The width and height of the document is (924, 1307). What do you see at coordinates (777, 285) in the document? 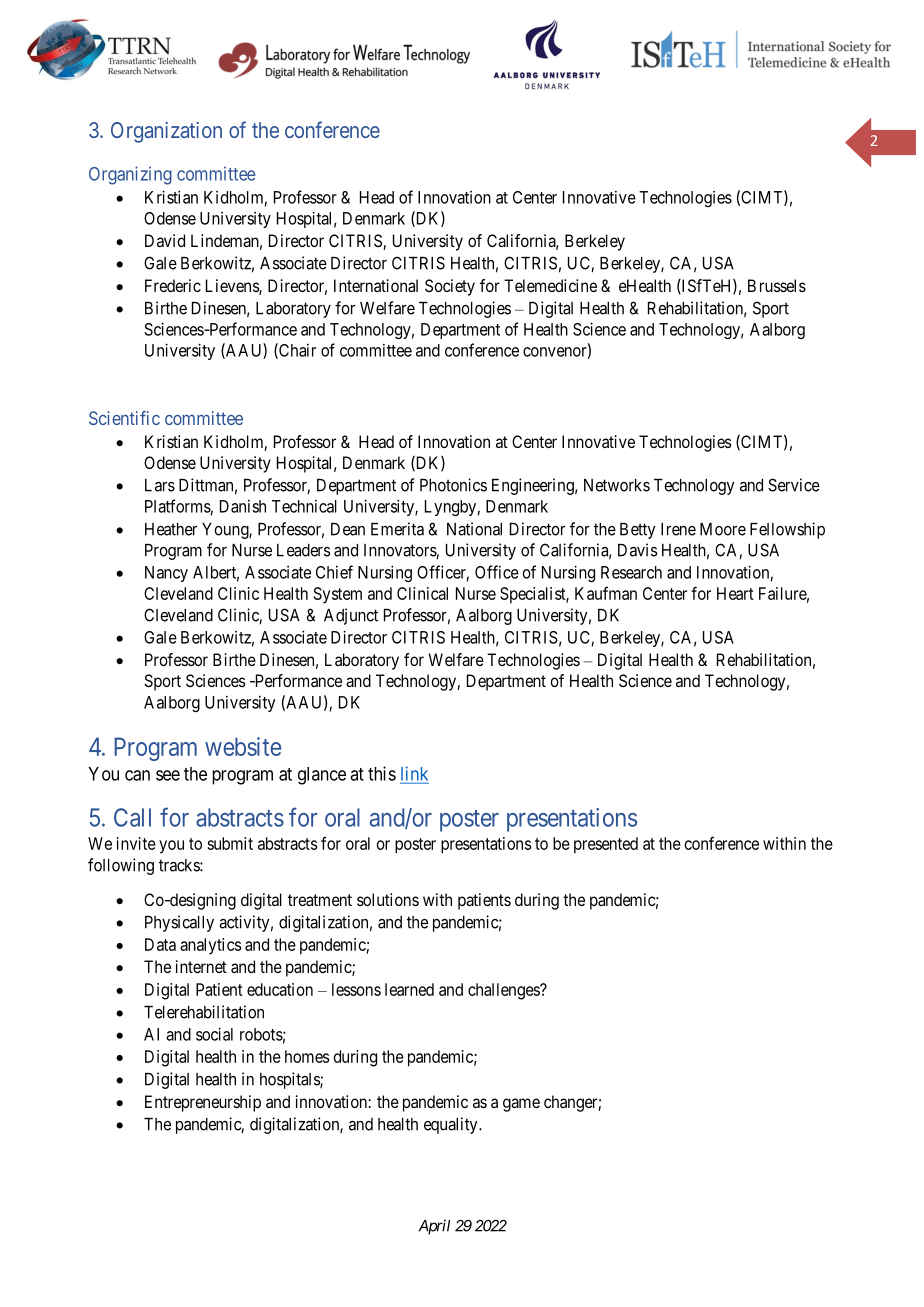
I see `Brussels` at bounding box center [777, 285].
